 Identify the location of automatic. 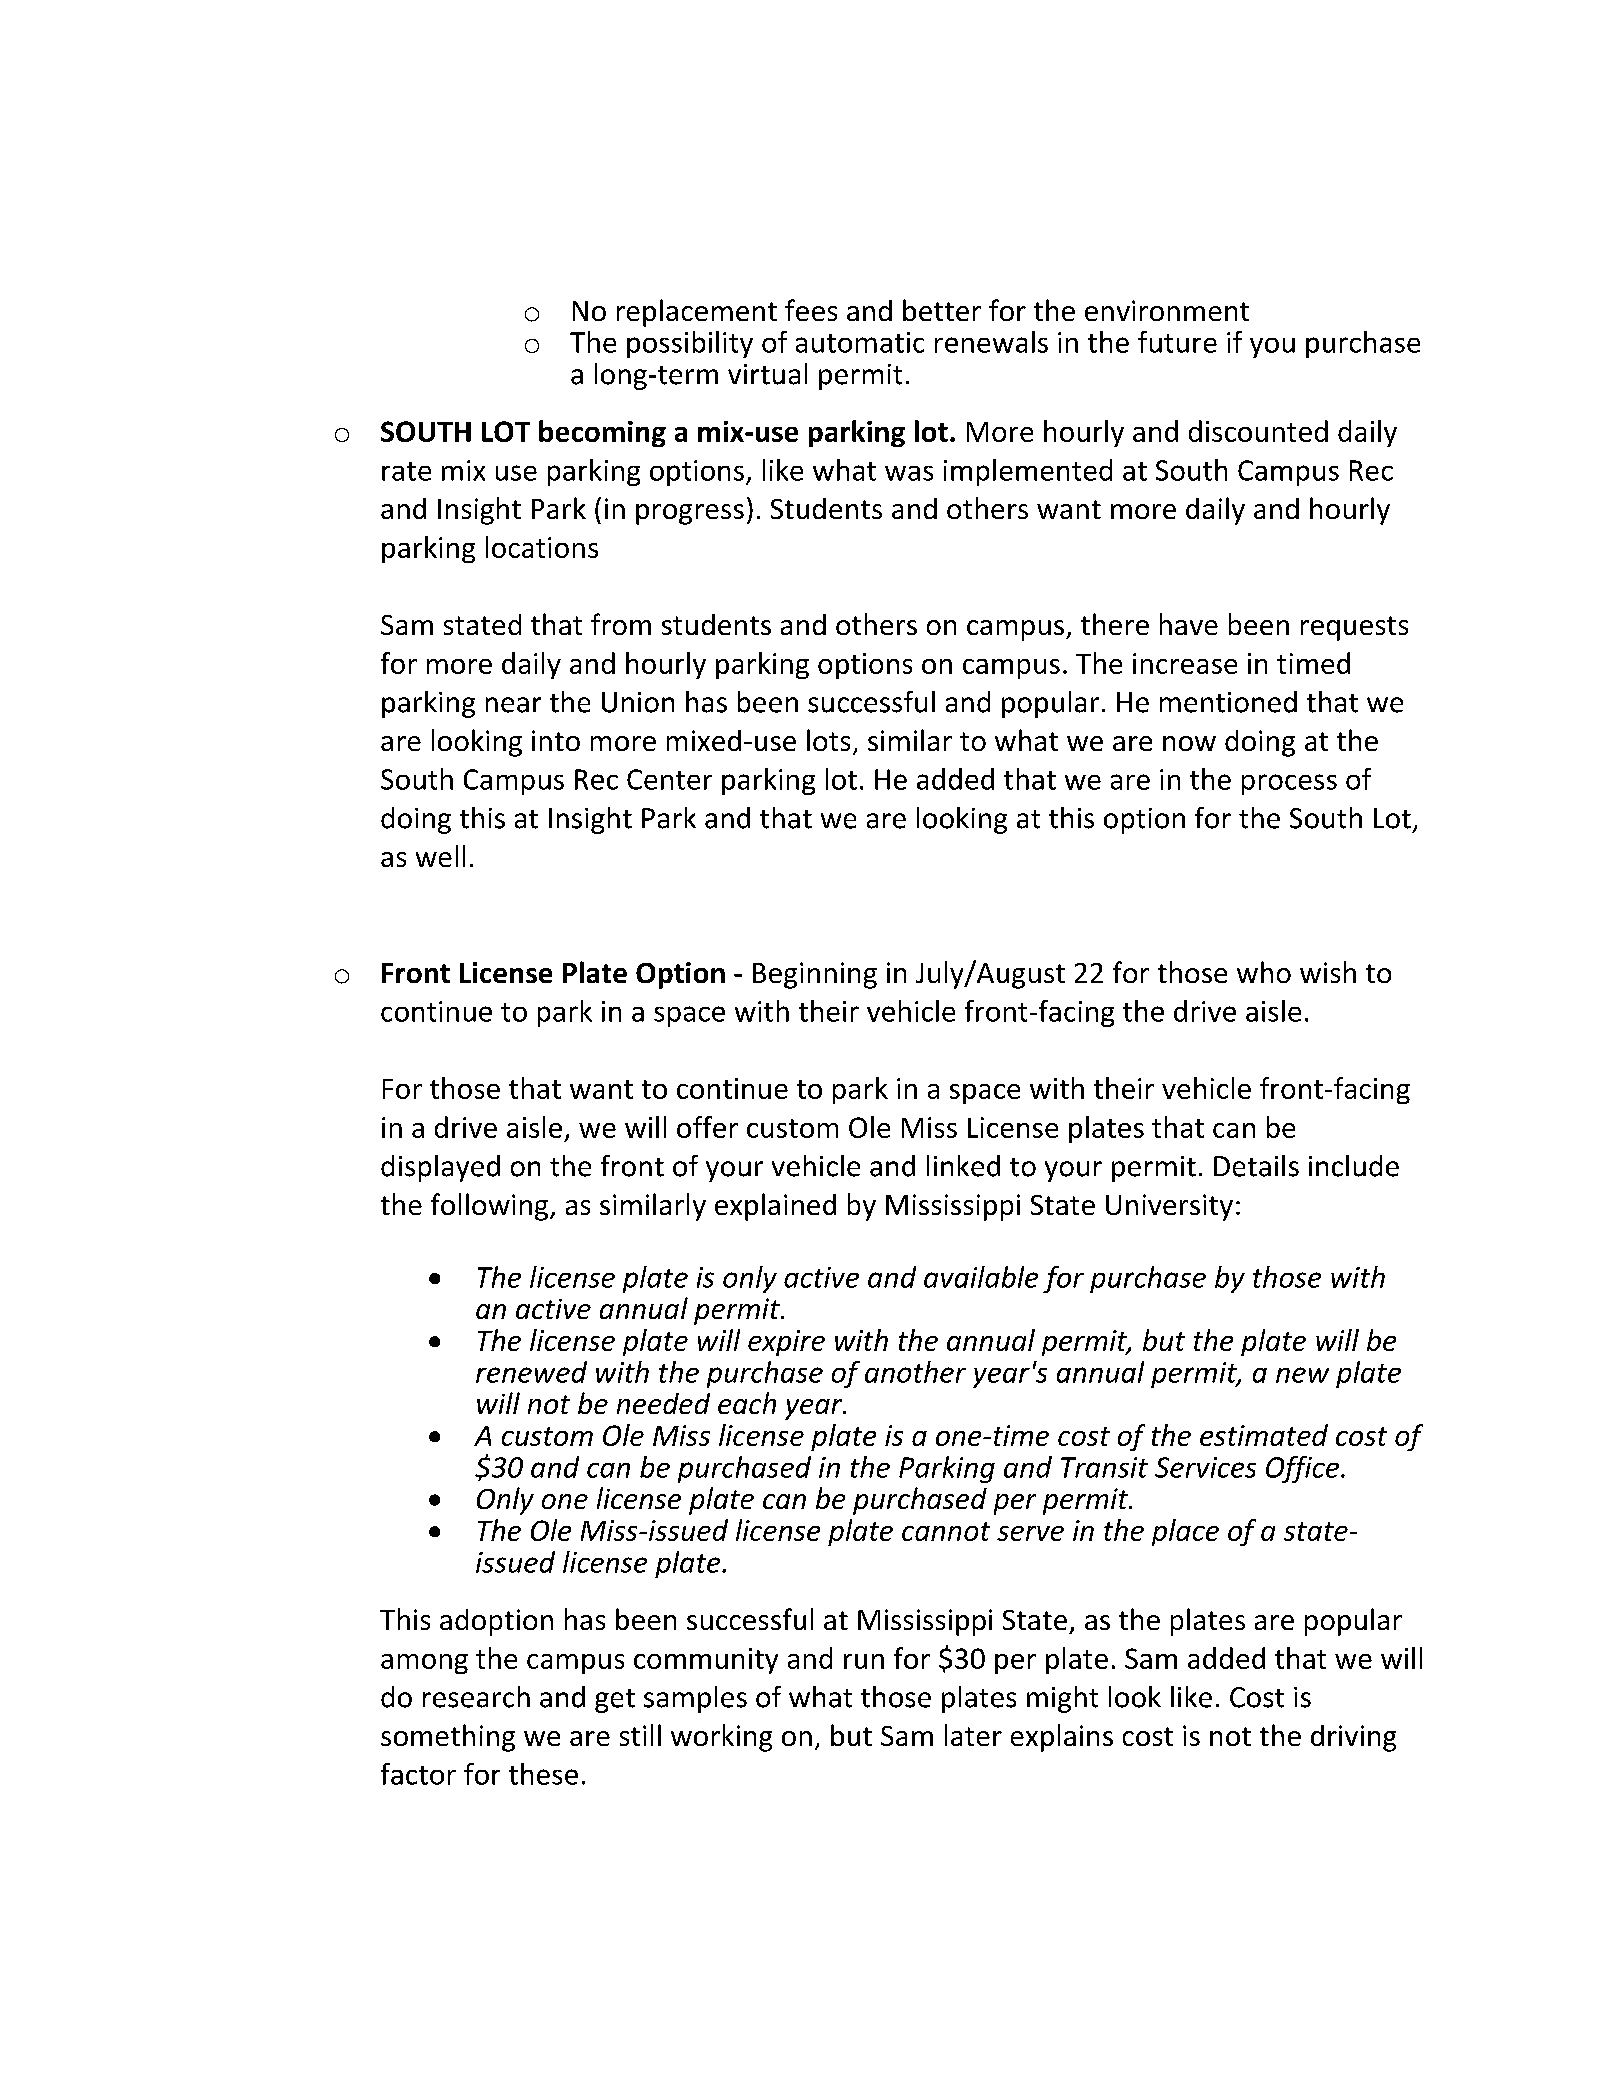
(860, 342).
